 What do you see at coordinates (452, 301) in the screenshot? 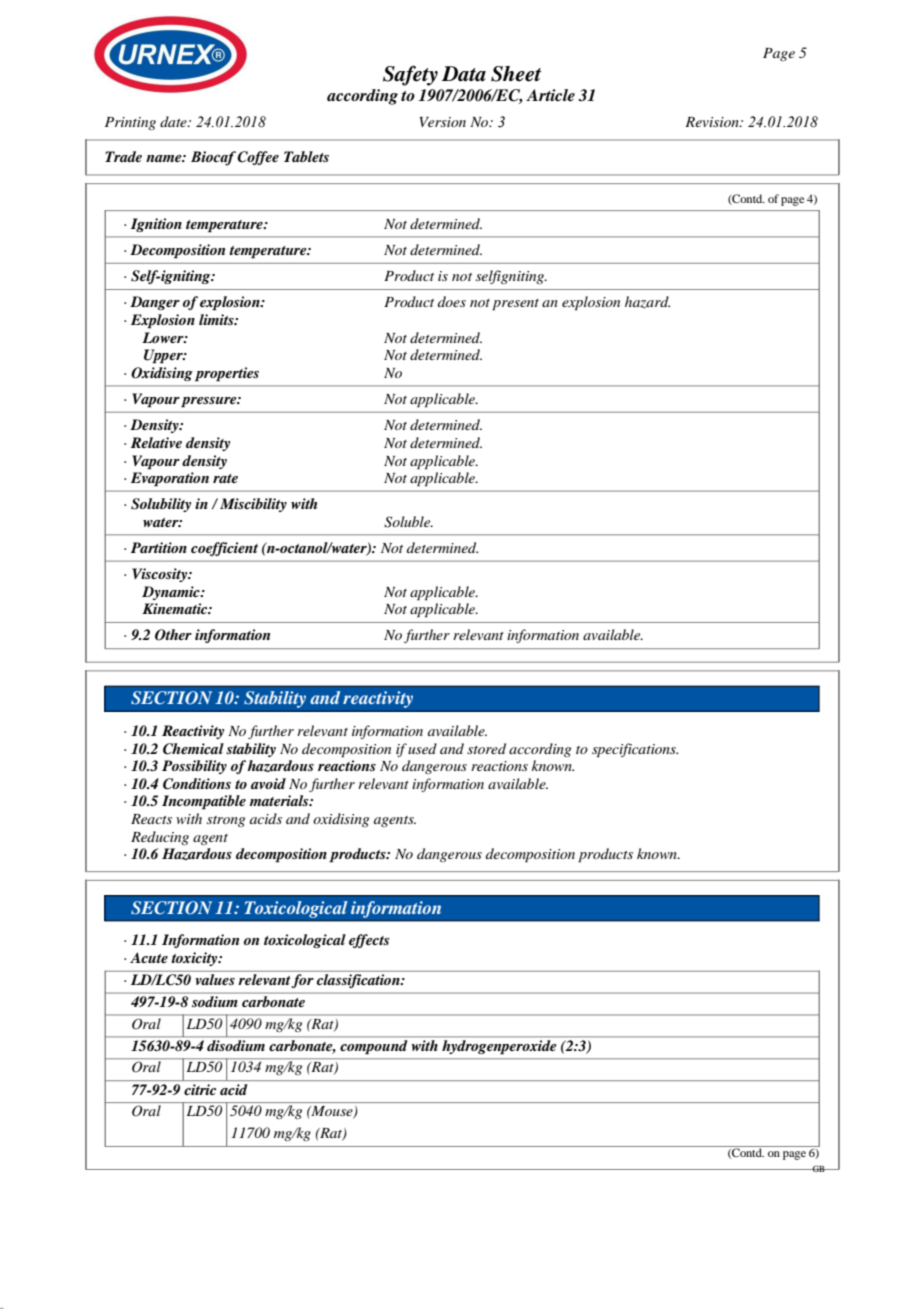
I see `does` at bounding box center [452, 301].
